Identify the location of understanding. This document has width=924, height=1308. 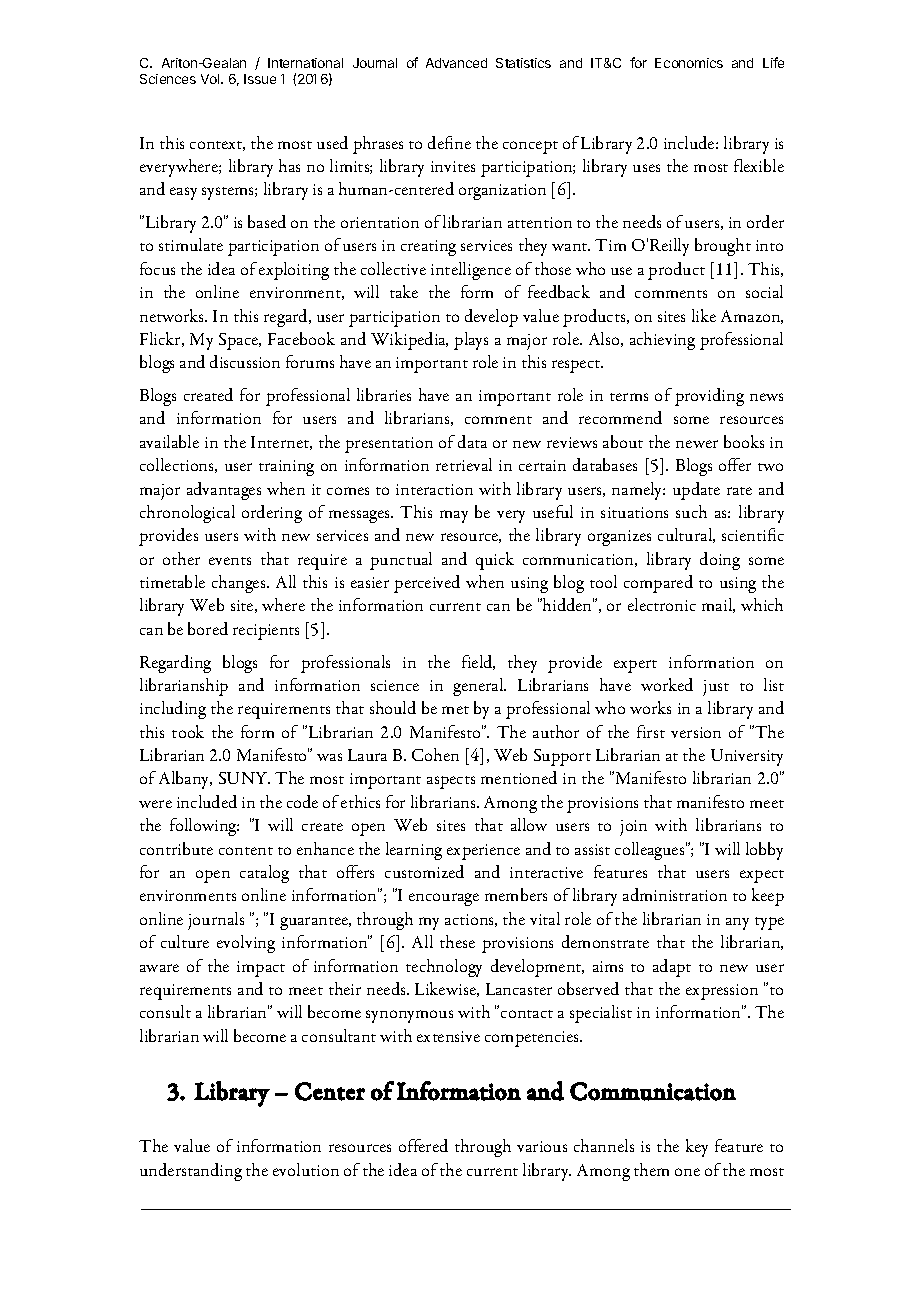
(191, 1172).
